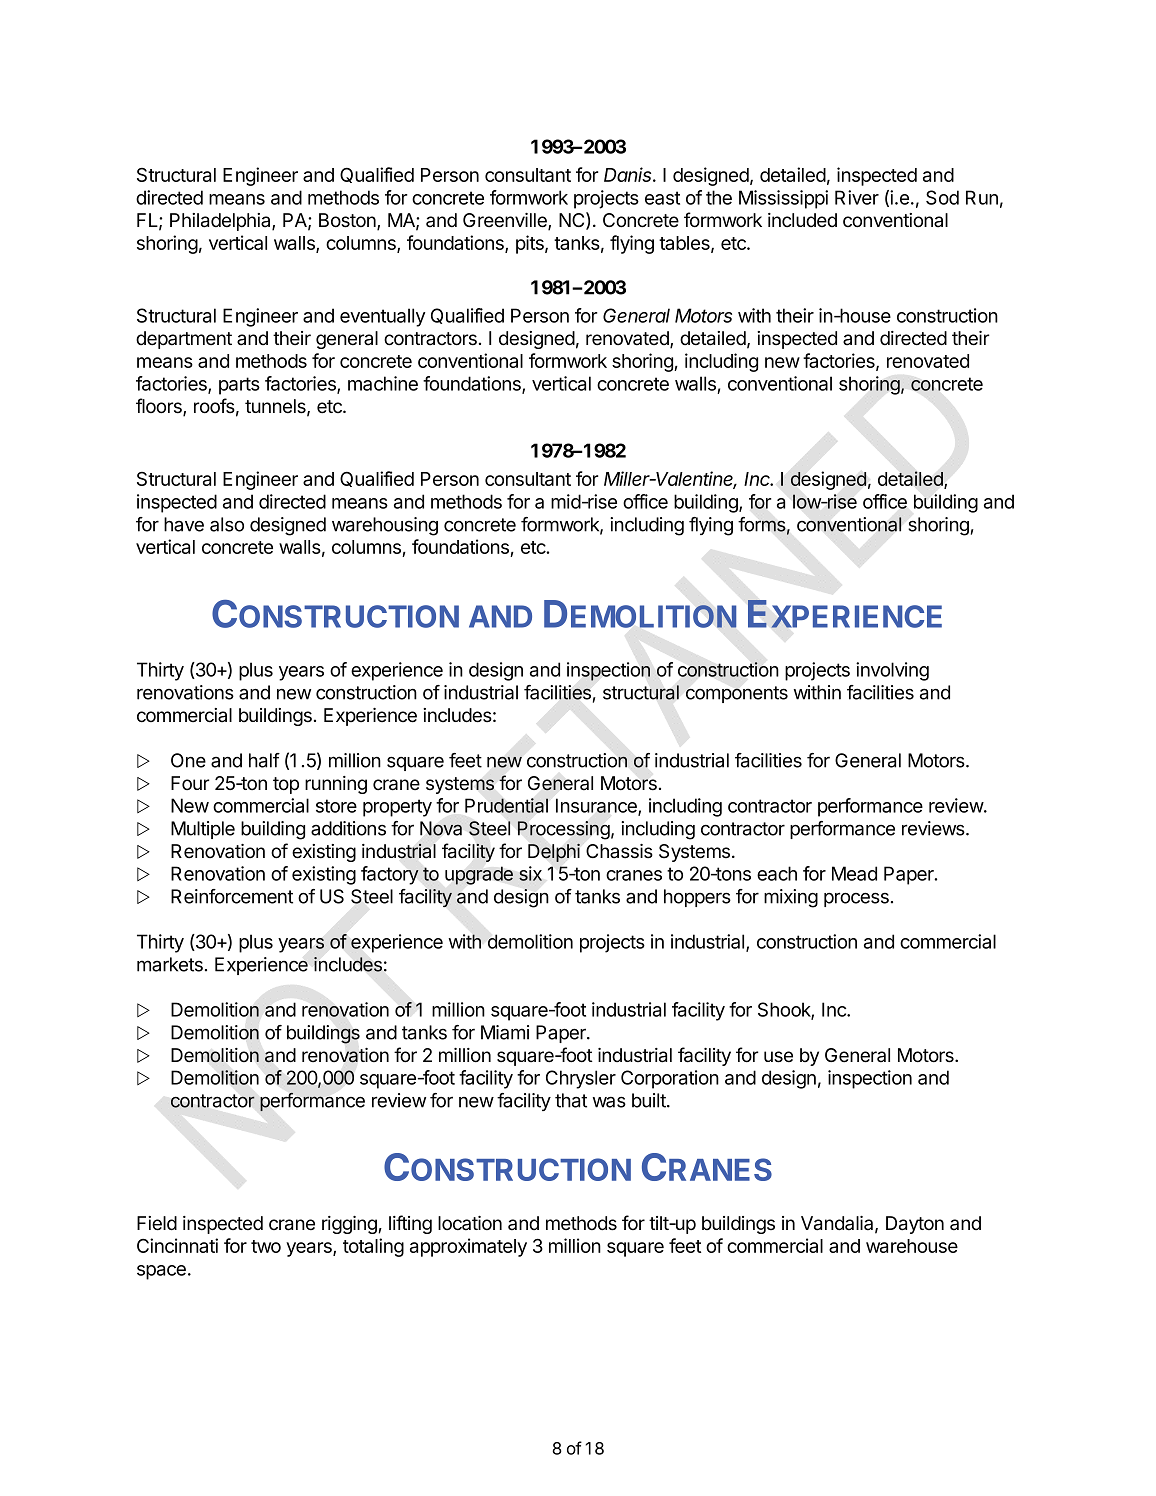 This image has width=1156, height=1496. Describe the element at coordinates (264, 760) in the image. I see `half` at that location.
